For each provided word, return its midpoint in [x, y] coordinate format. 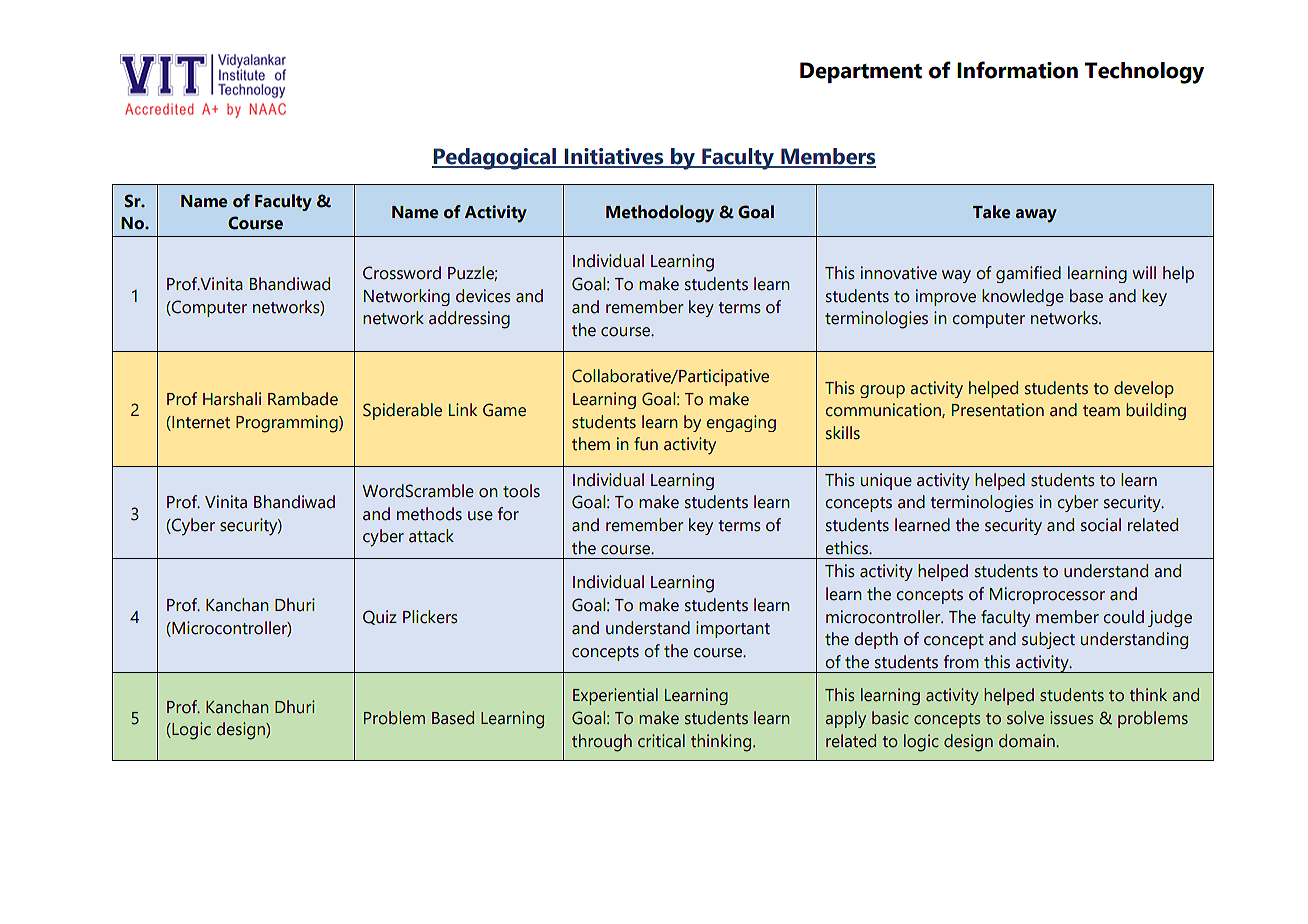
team [1101, 411]
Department [861, 72]
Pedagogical [495, 159]
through [602, 743]
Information [1017, 70]
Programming [288, 424]
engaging [741, 423]
